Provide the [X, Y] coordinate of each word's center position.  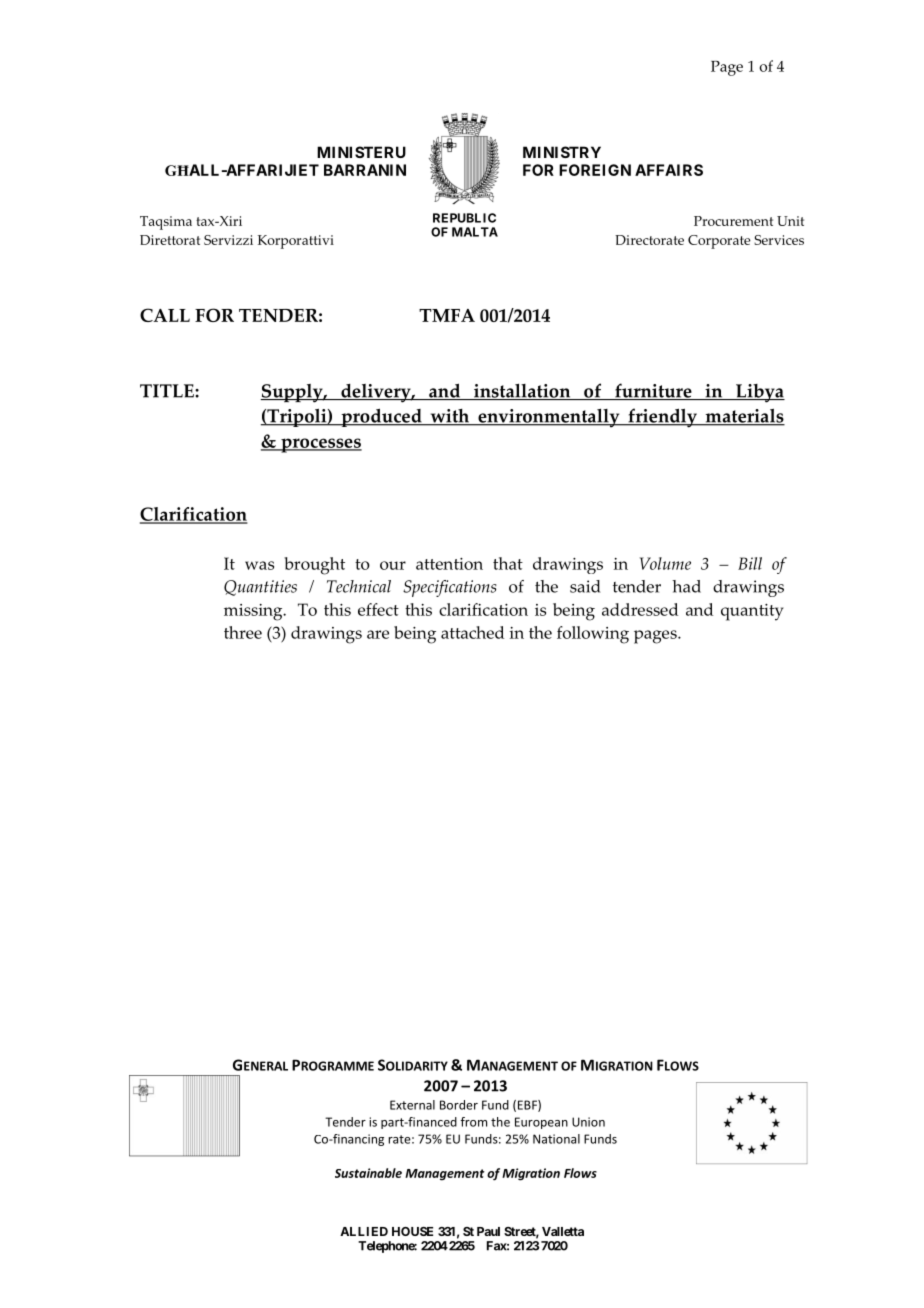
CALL [165, 315]
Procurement [733, 221]
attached [472, 632]
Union [588, 1122]
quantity [752, 612]
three [243, 632]
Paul [488, 1231]
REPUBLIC [464, 218]
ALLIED [364, 1231]
